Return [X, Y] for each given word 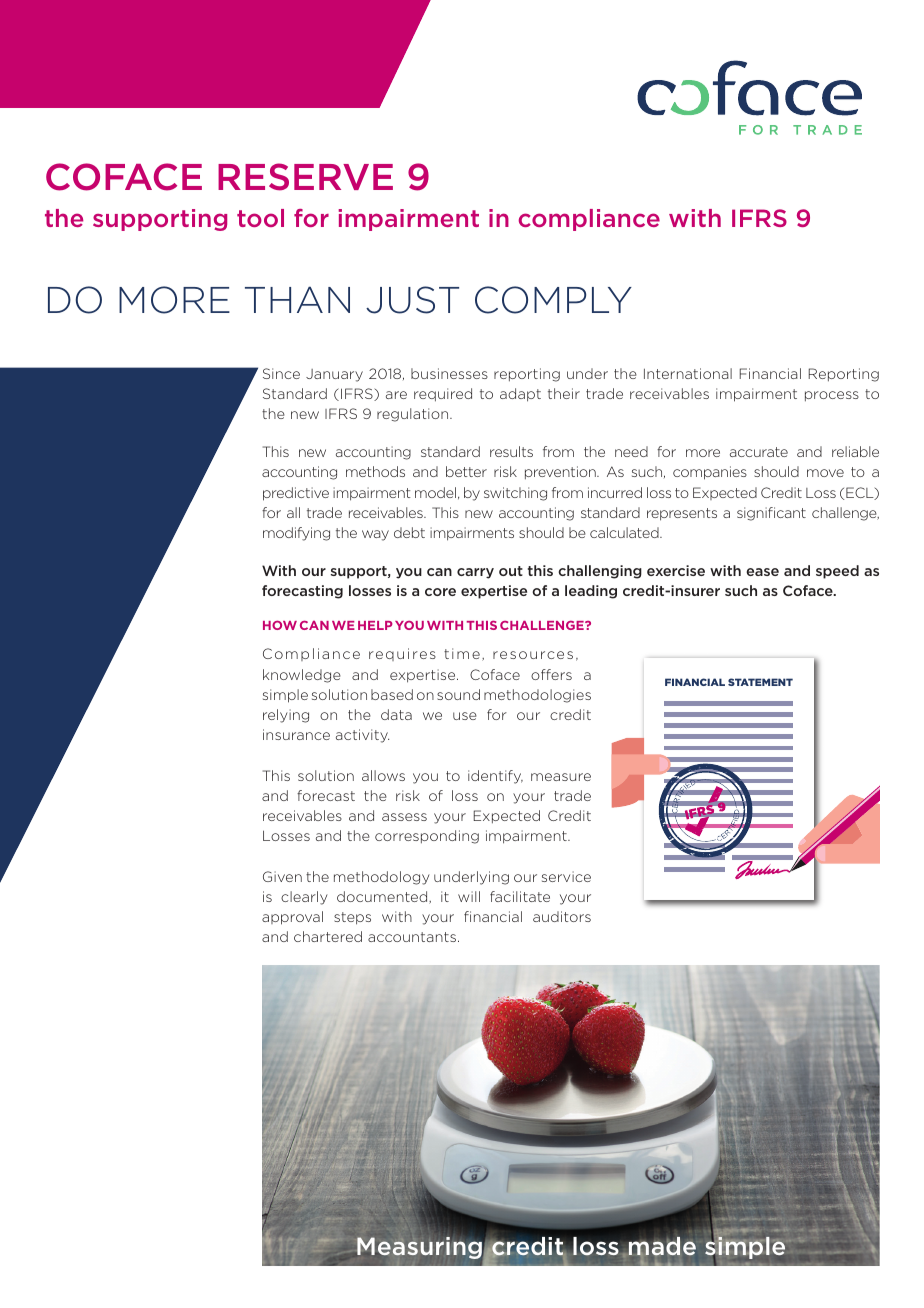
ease [762, 572]
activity [362, 736]
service [566, 876]
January [334, 375]
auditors [562, 916]
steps [352, 918]
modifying [296, 534]
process [832, 396]
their [564, 393]
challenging [600, 572]
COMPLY [553, 300]
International [688, 373]
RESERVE [305, 177]
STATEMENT [760, 682]
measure [561, 777]
